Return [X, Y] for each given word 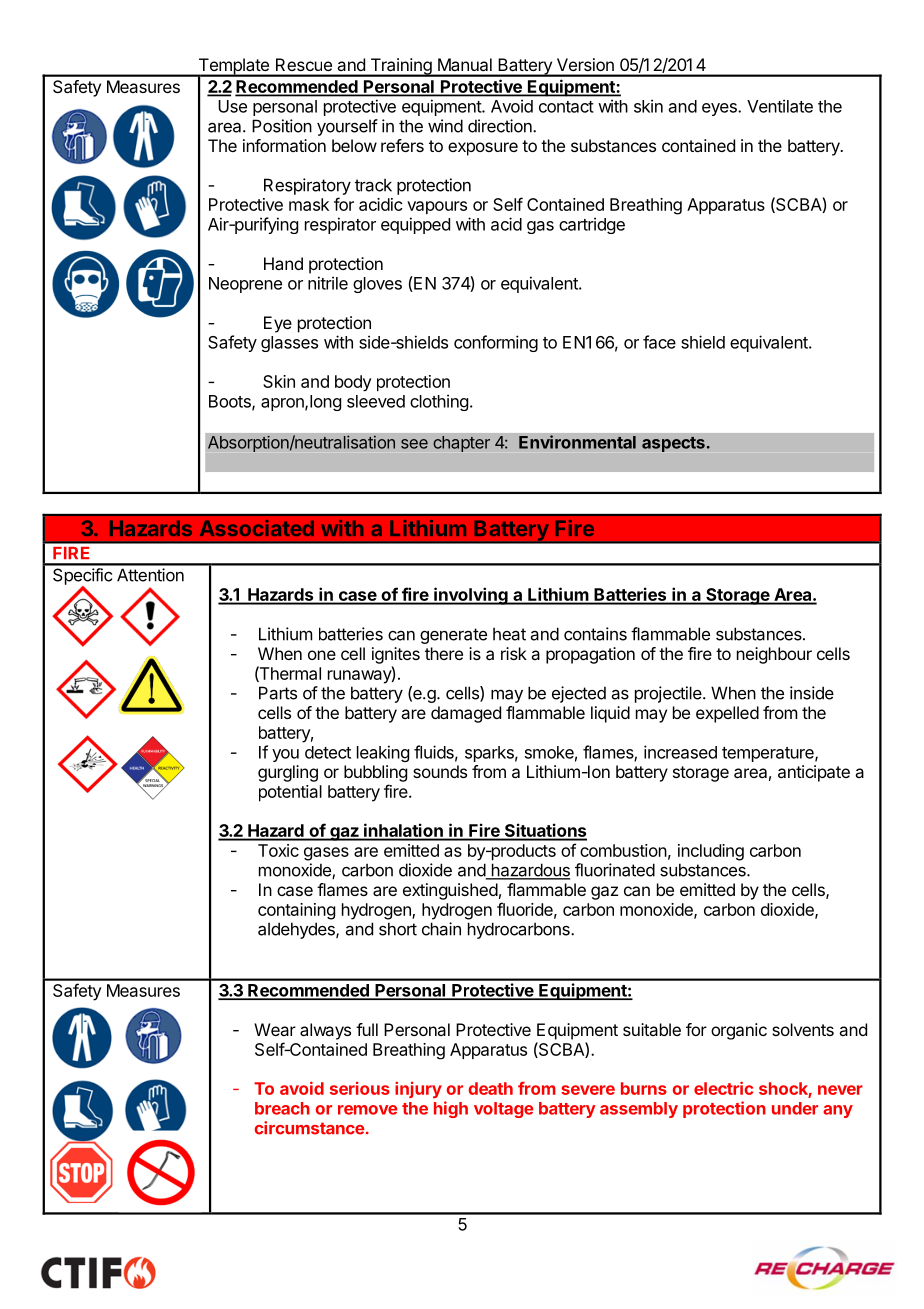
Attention [150, 575]
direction [501, 126]
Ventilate [780, 106]
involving [471, 596]
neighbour [774, 655]
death [491, 1088]
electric [723, 1088]
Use [232, 106]
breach [282, 1108]
